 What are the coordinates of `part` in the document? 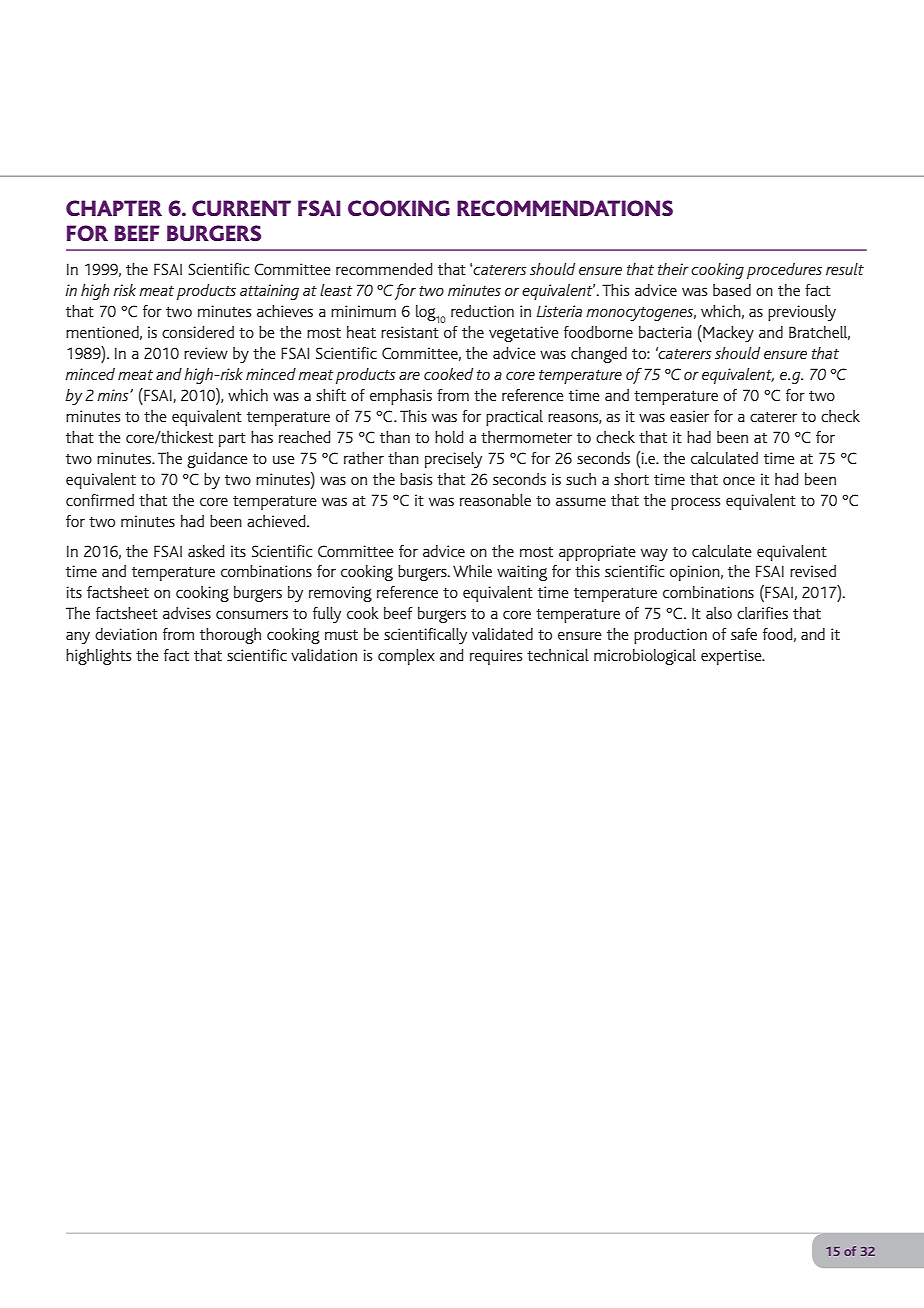 It's located at (232, 440).
